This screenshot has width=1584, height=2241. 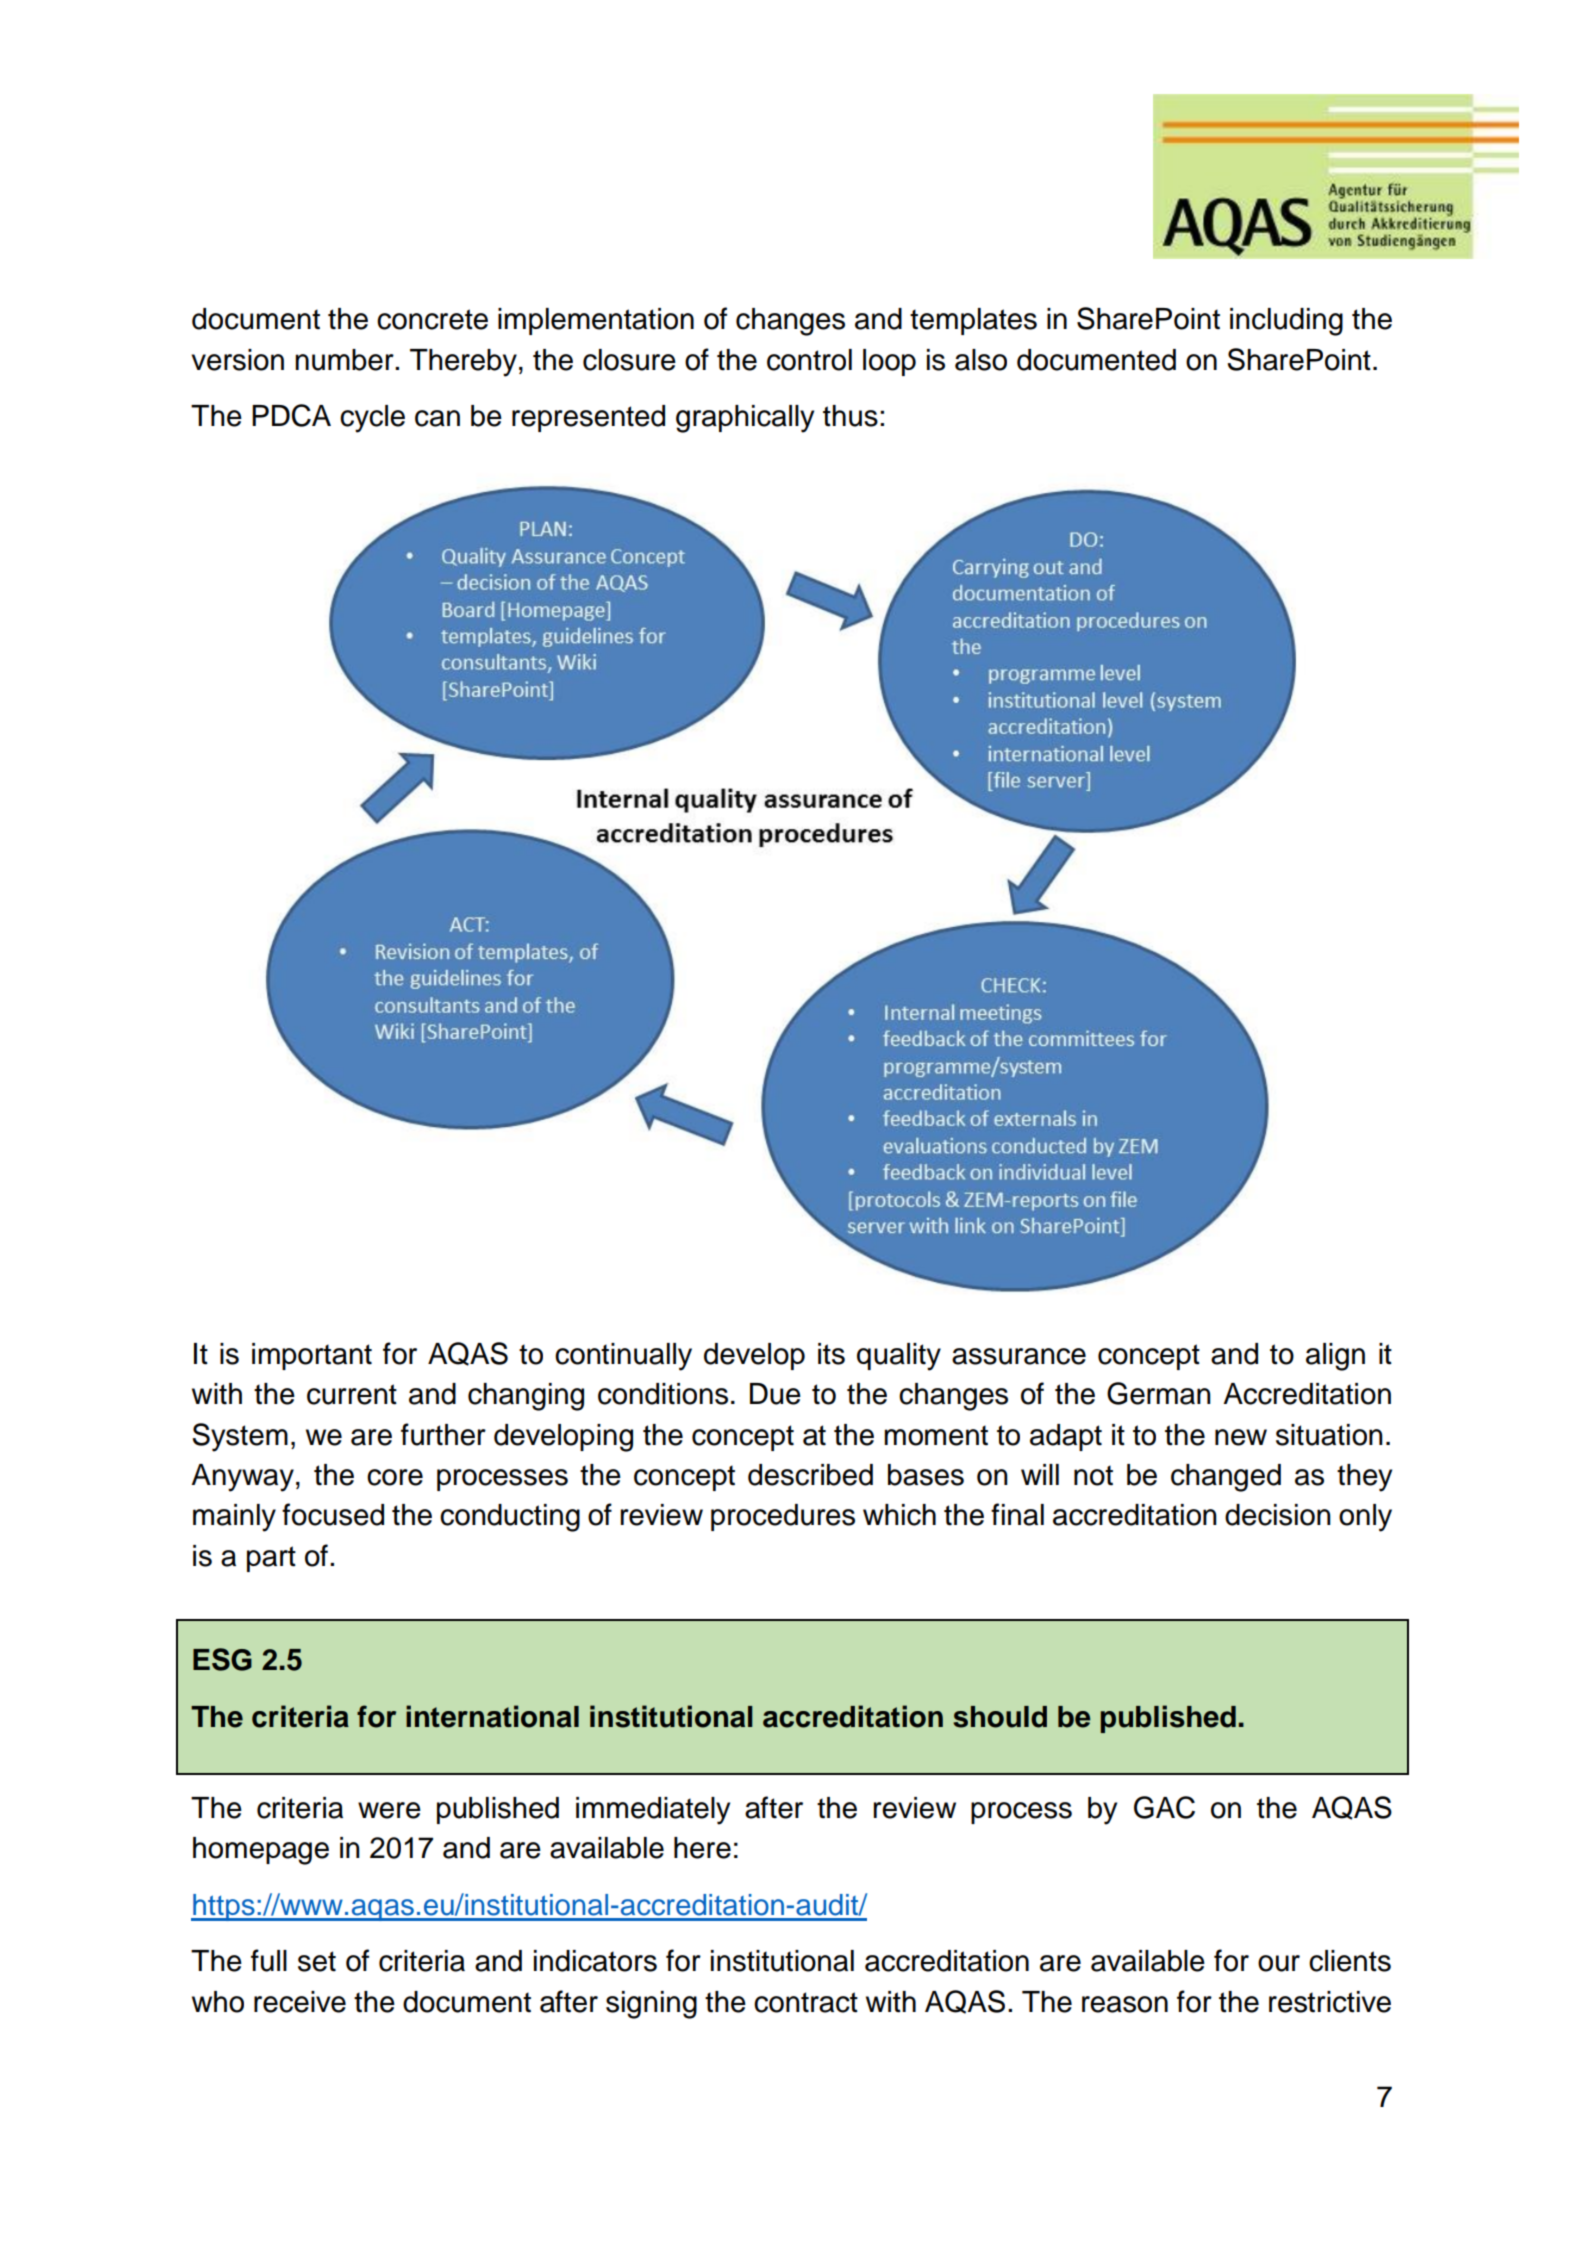 What do you see at coordinates (831, 1354) in the screenshot?
I see `its` at bounding box center [831, 1354].
